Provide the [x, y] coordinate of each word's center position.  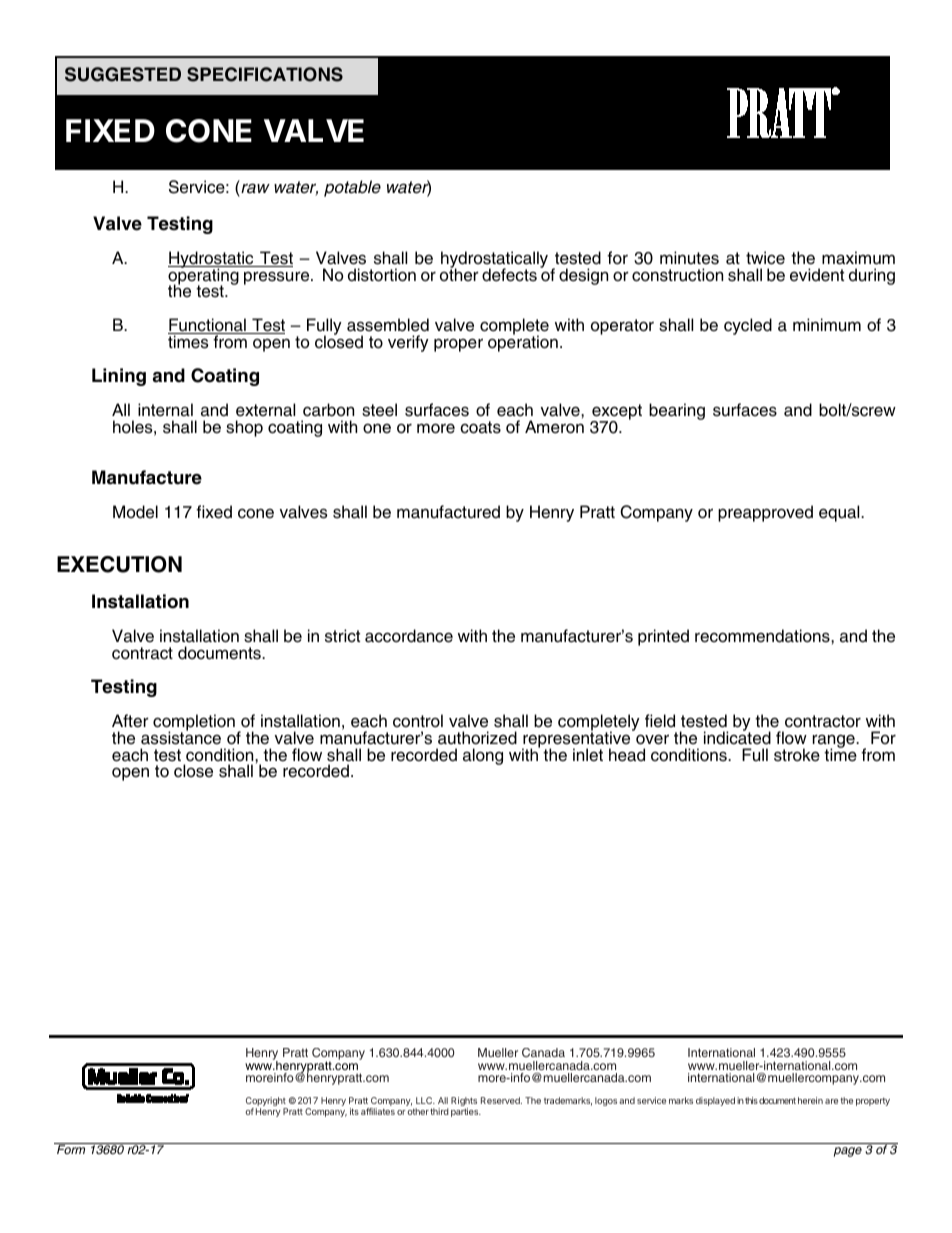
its [354, 1111]
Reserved [501, 1100]
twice [765, 258]
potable [352, 188]
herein [810, 1100]
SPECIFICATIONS [265, 74]
